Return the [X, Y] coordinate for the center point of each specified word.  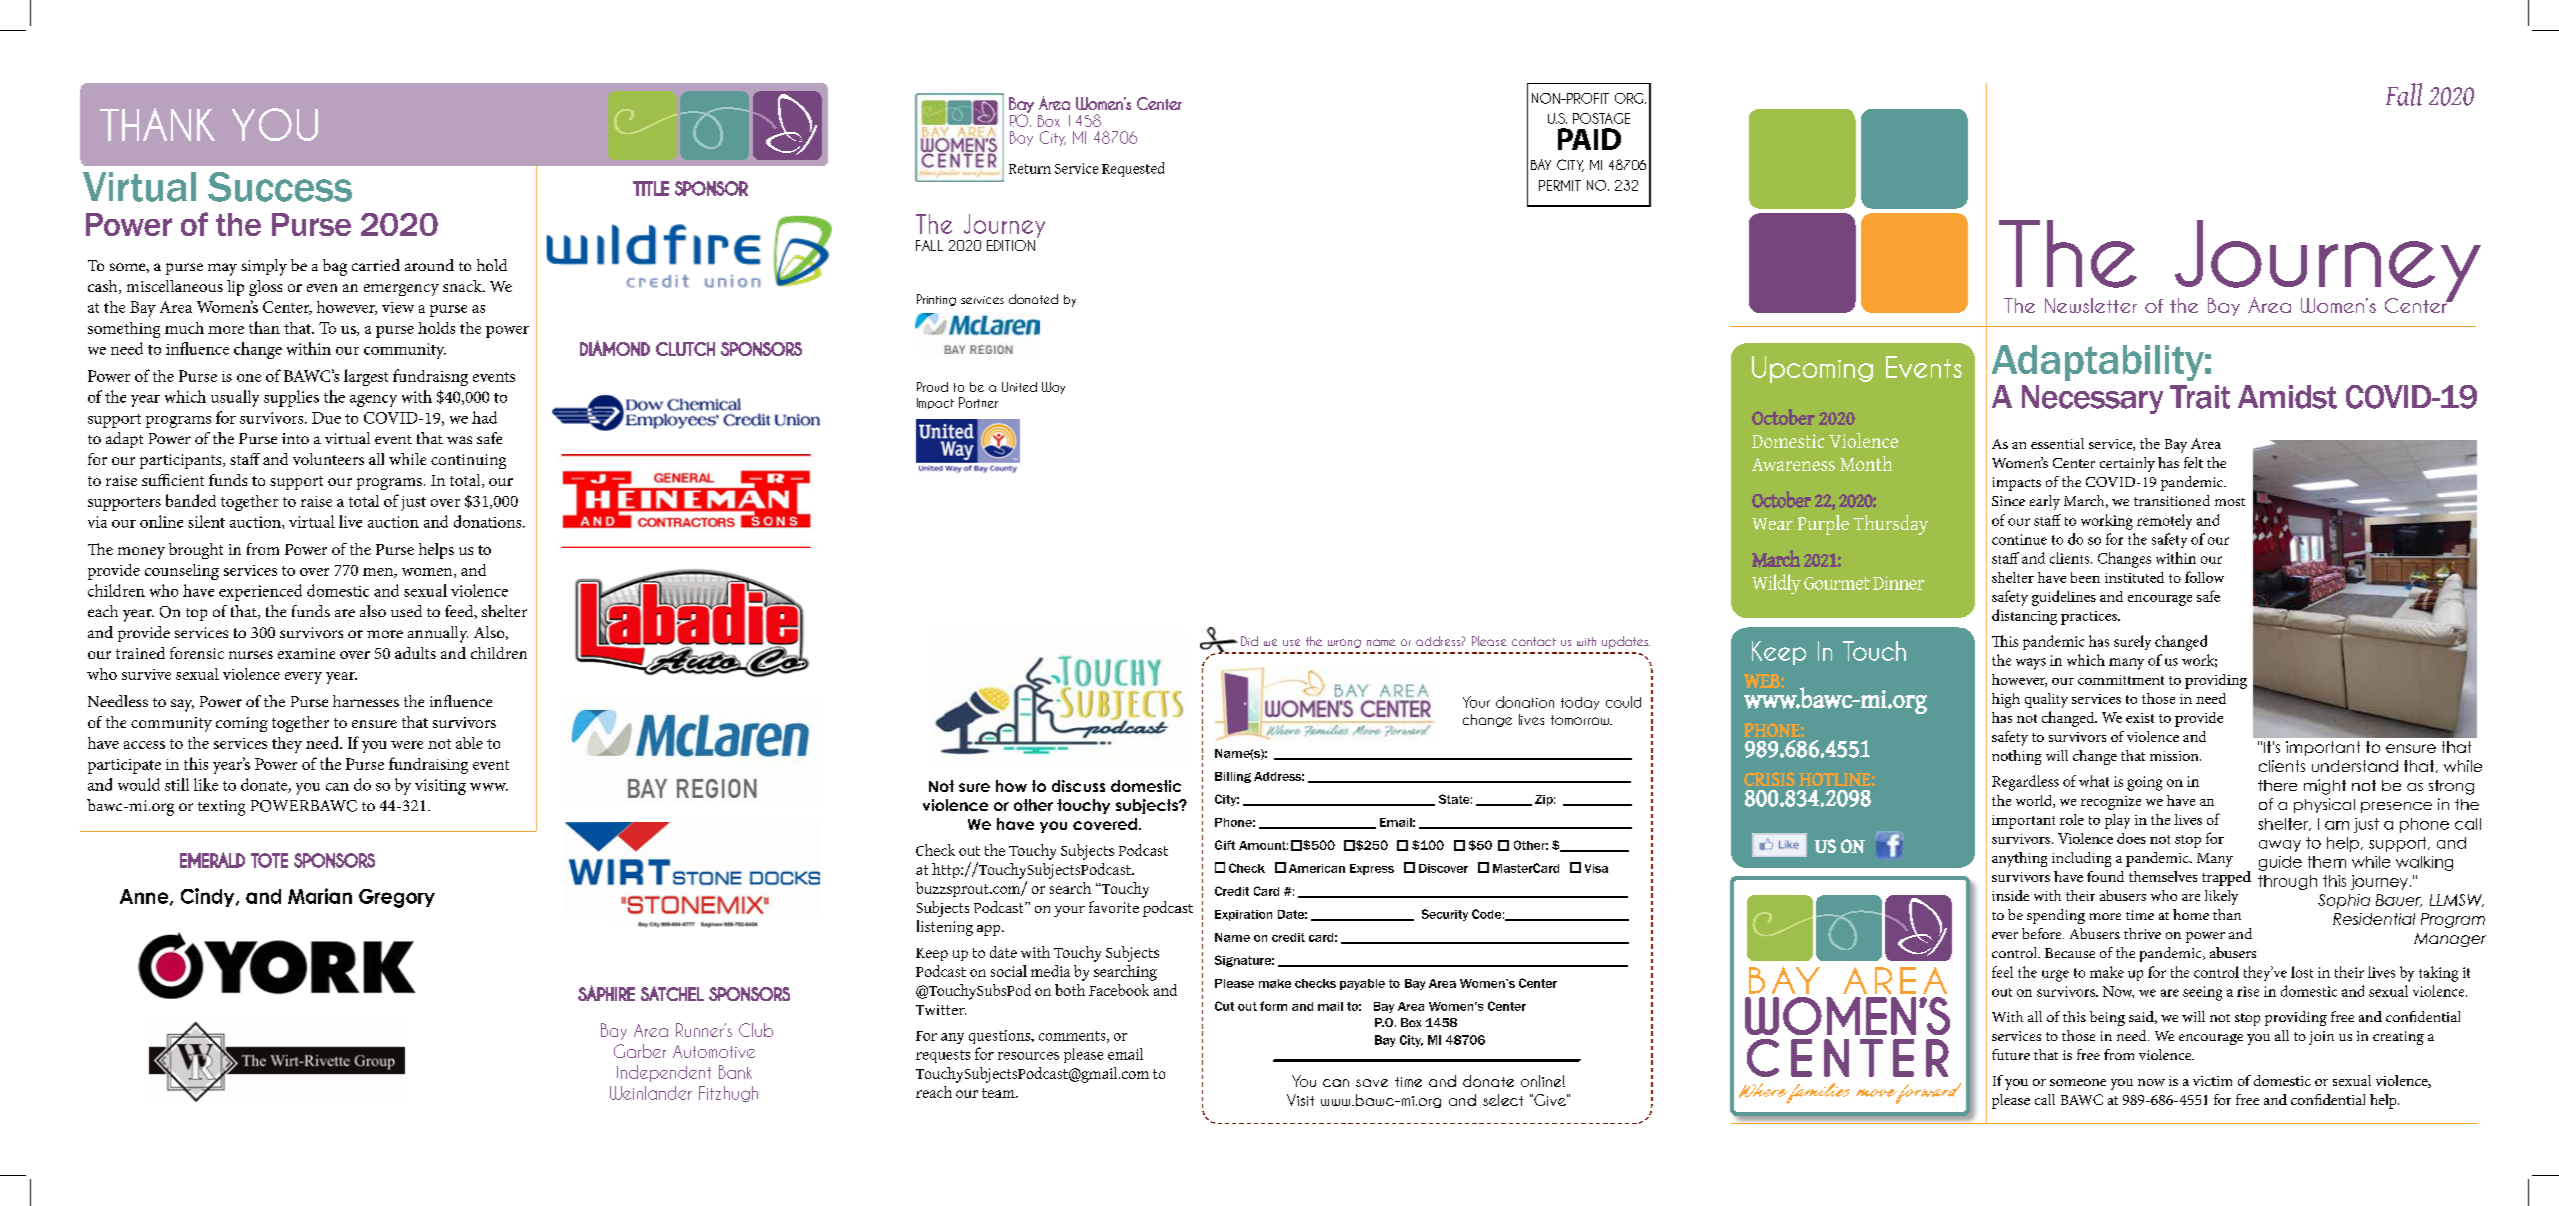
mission [2175, 756]
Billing [1233, 777]
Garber [640, 1051]
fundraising [428, 765]
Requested [1133, 169]
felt [2193, 462]
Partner [978, 402]
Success [280, 187]
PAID [1589, 139]
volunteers [328, 459]
